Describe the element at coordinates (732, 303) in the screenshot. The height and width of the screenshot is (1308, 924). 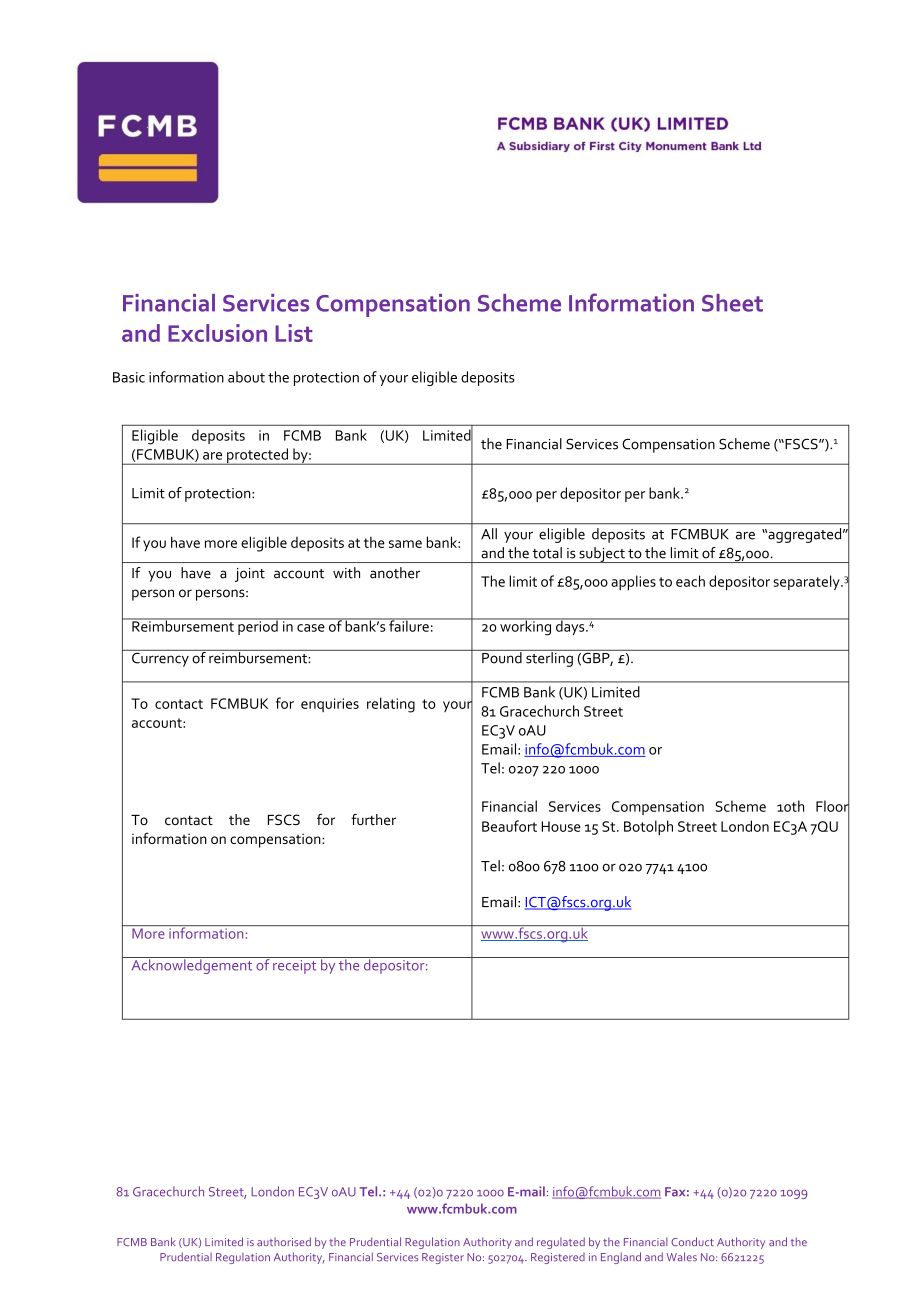
I see `Sheet` at that location.
